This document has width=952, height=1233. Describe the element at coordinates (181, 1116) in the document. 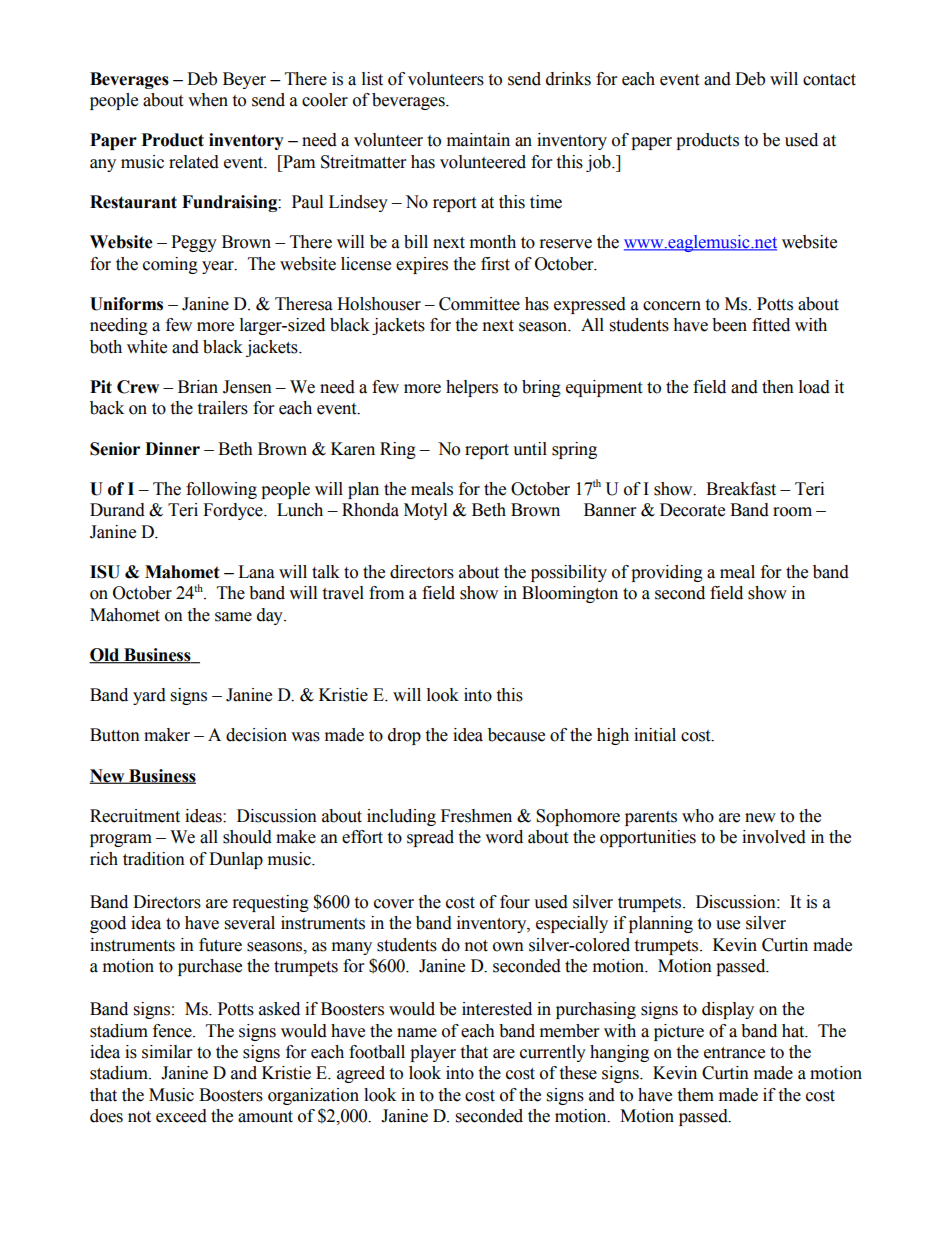

I see `exceed` at that location.
